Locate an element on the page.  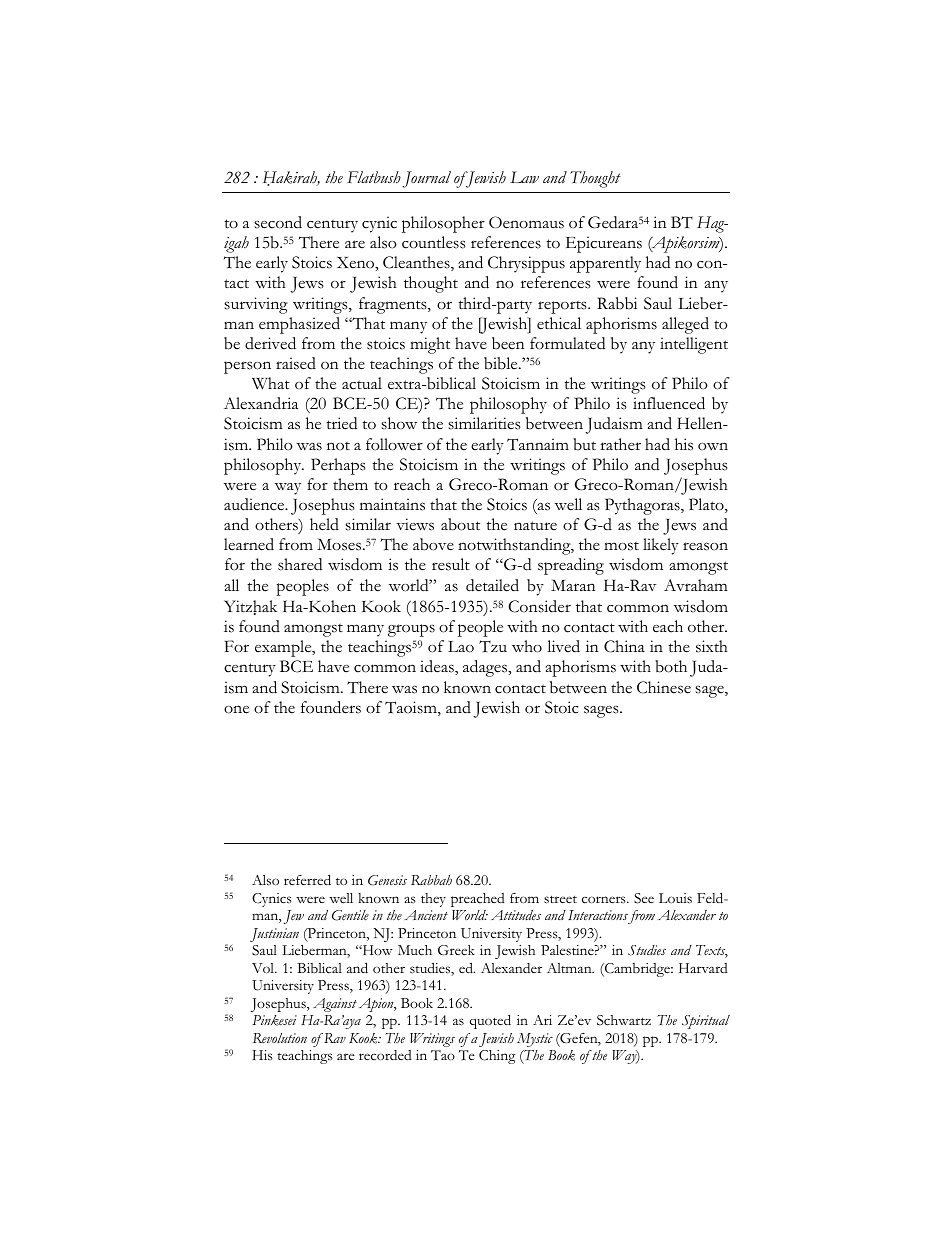
example is located at coordinates (284, 648).
